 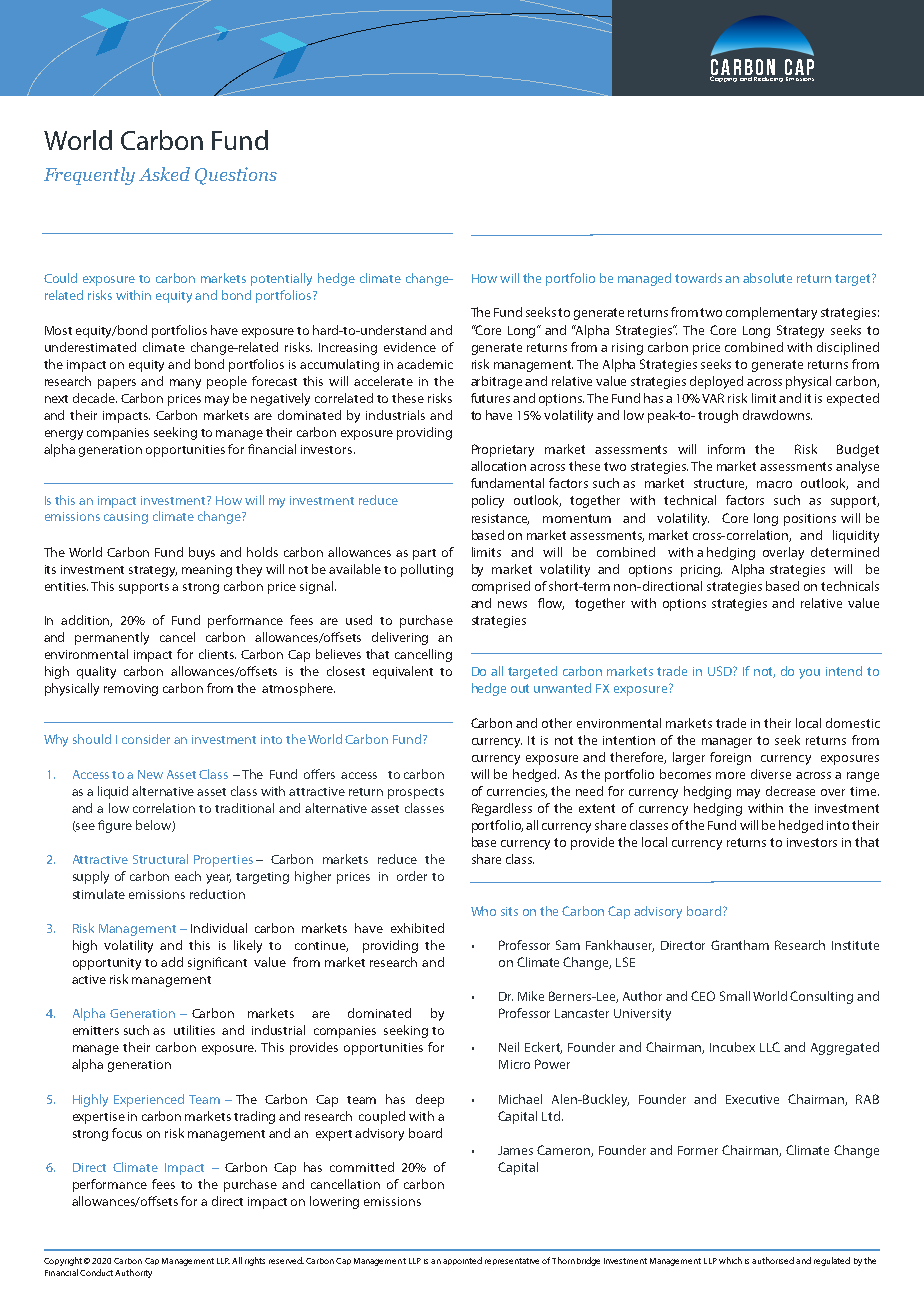 What do you see at coordinates (236, 176) in the document?
I see `Questions` at bounding box center [236, 176].
